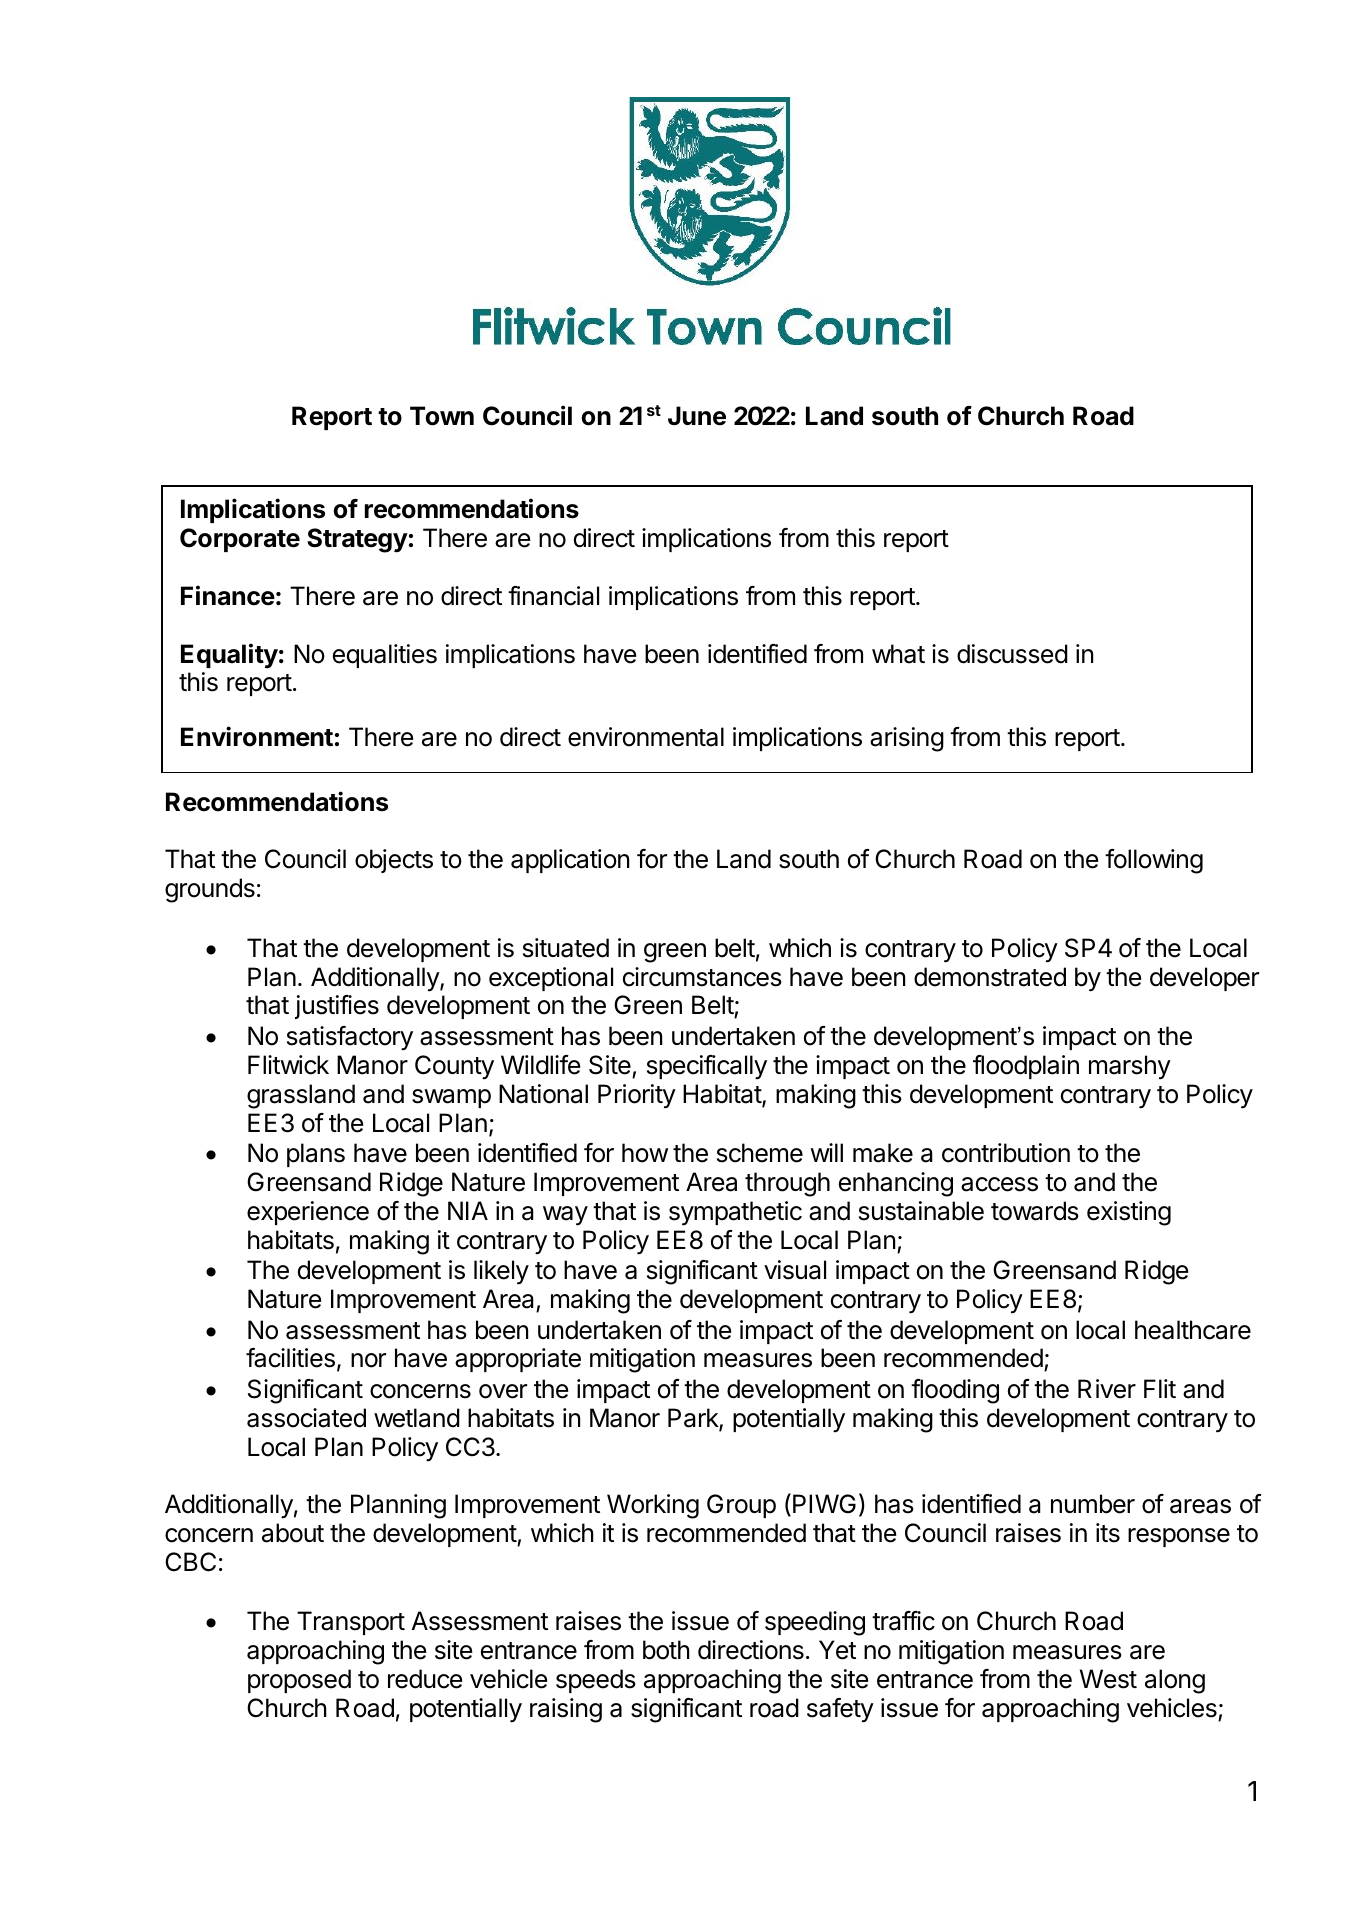 The width and height of the screenshot is (1358, 1920). What do you see at coordinates (350, 1038) in the screenshot?
I see `satisfactory` at bounding box center [350, 1038].
